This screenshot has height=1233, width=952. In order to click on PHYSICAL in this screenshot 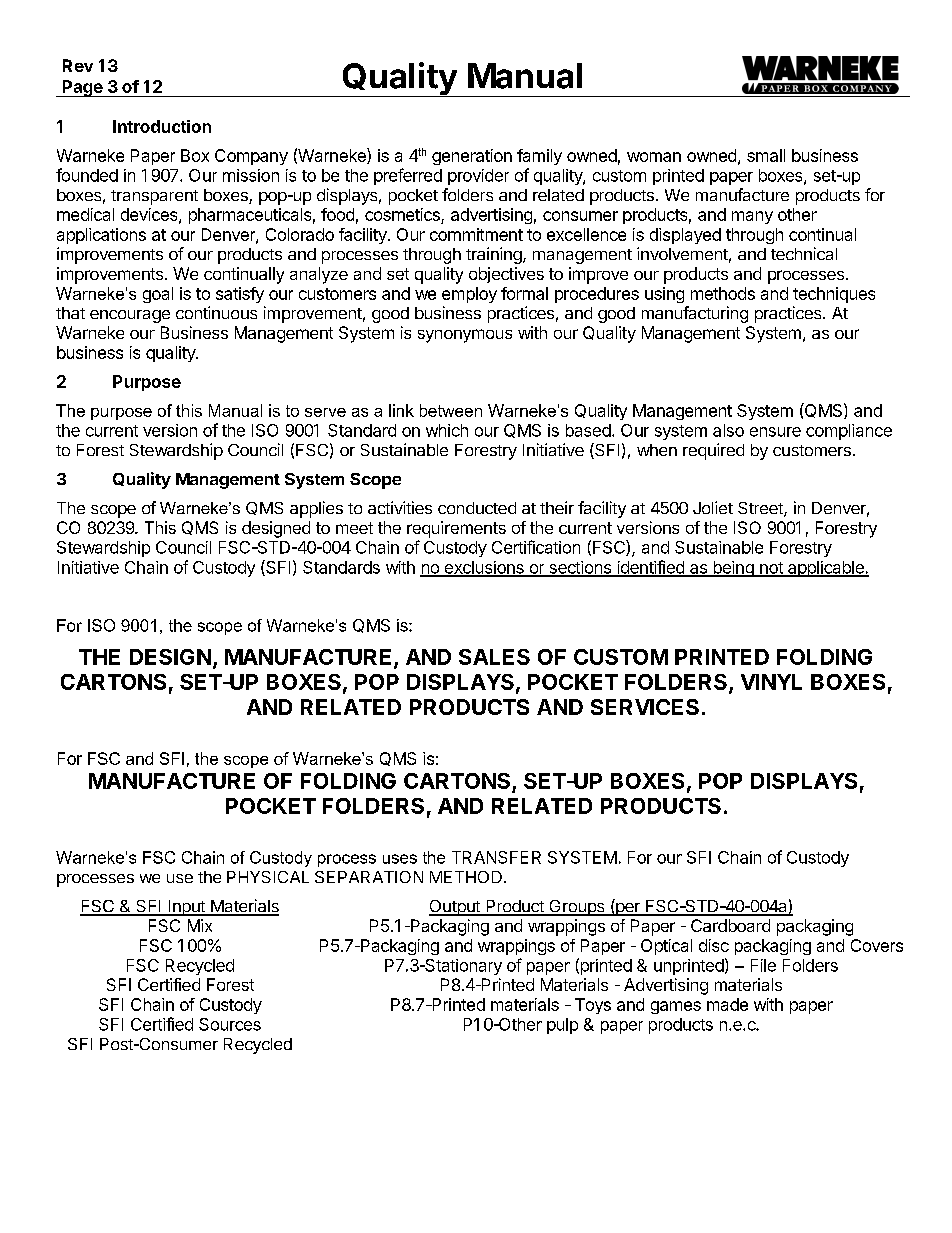, I will do `click(268, 877)`.
